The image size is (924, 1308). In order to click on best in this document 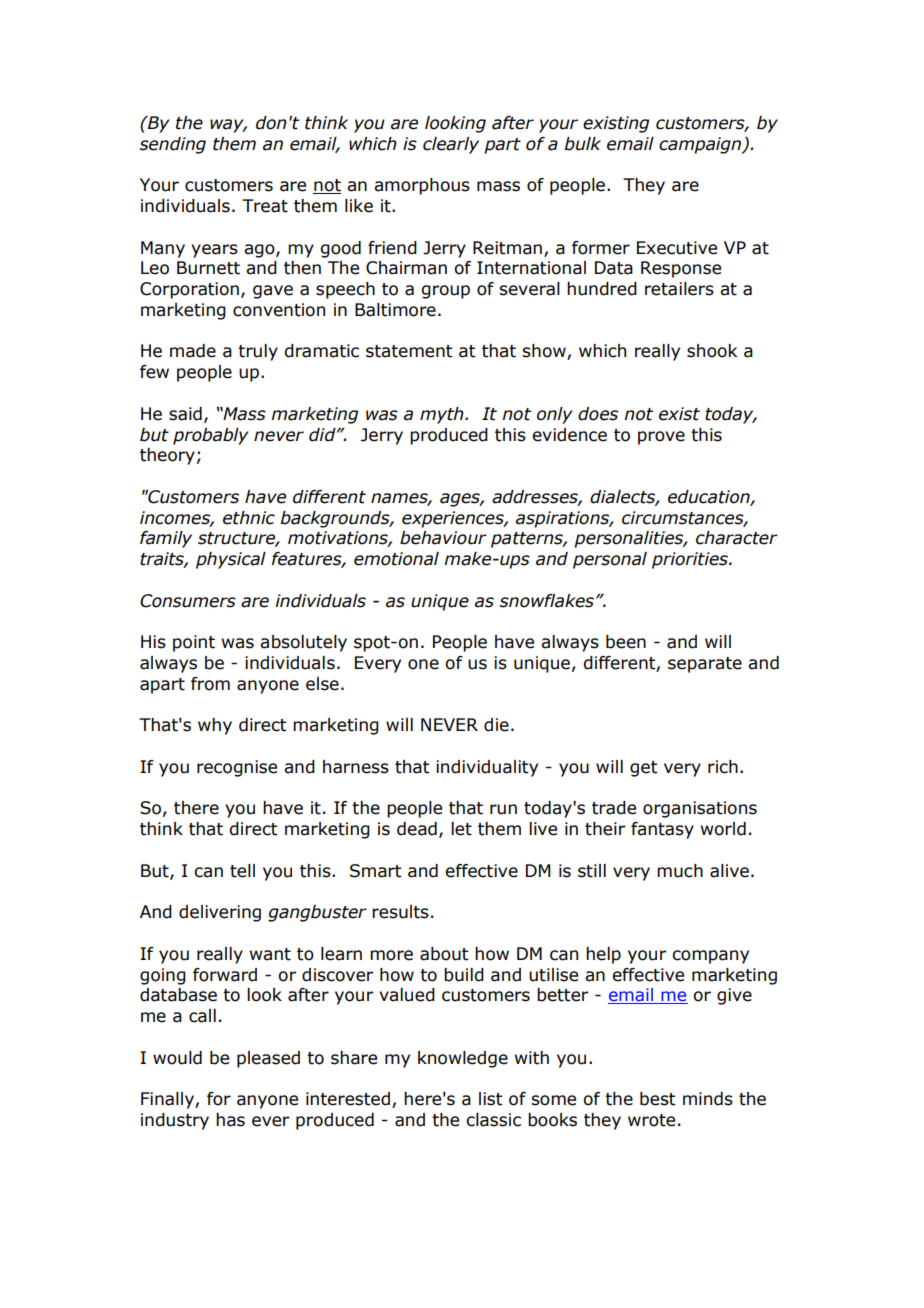, I will do `click(657, 1099)`.
